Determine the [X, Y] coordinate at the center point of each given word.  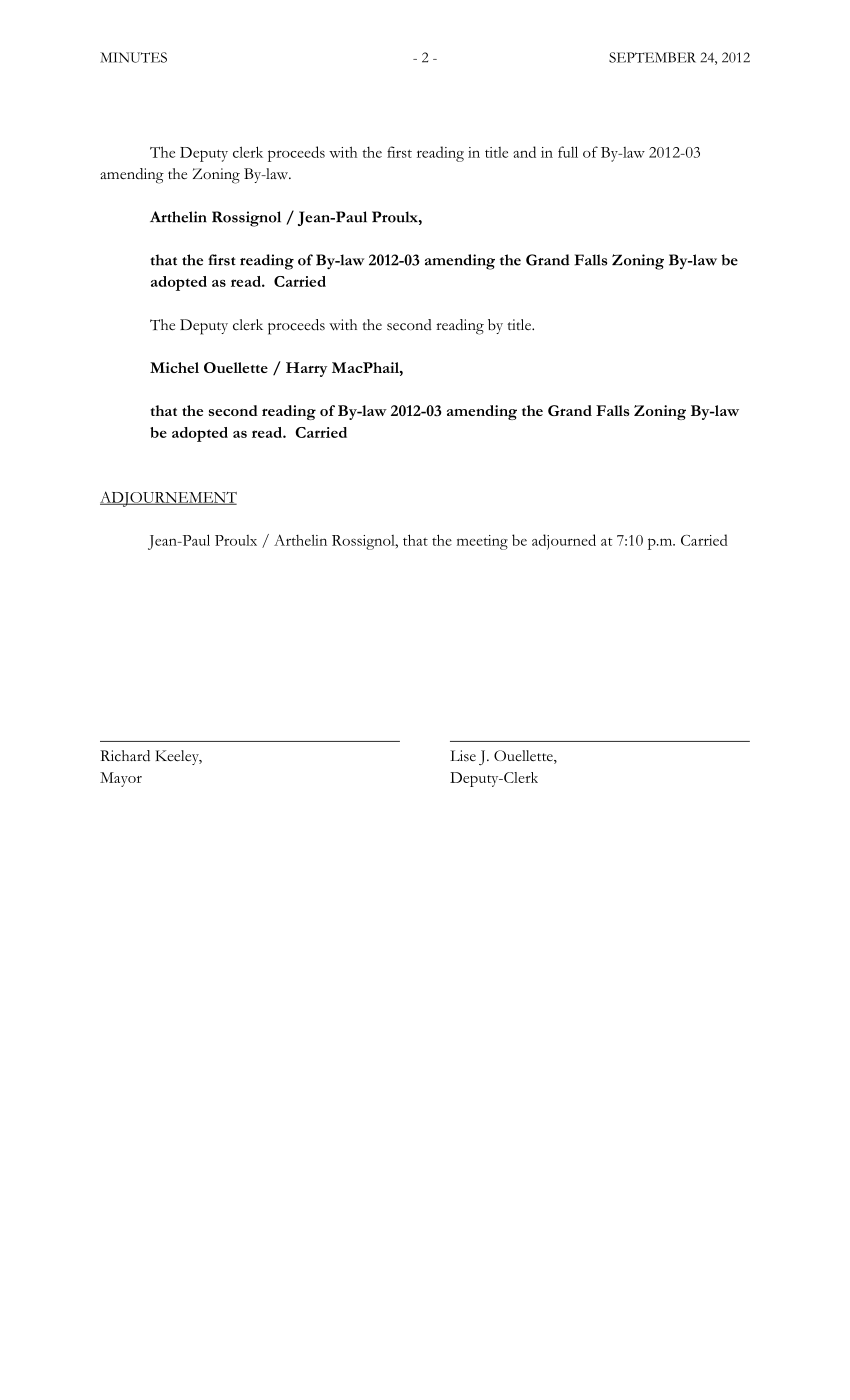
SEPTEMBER [652, 57]
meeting [482, 542]
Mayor [121, 779]
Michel [174, 367]
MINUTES [133, 57]
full [568, 152]
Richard [125, 756]
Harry [306, 369]
